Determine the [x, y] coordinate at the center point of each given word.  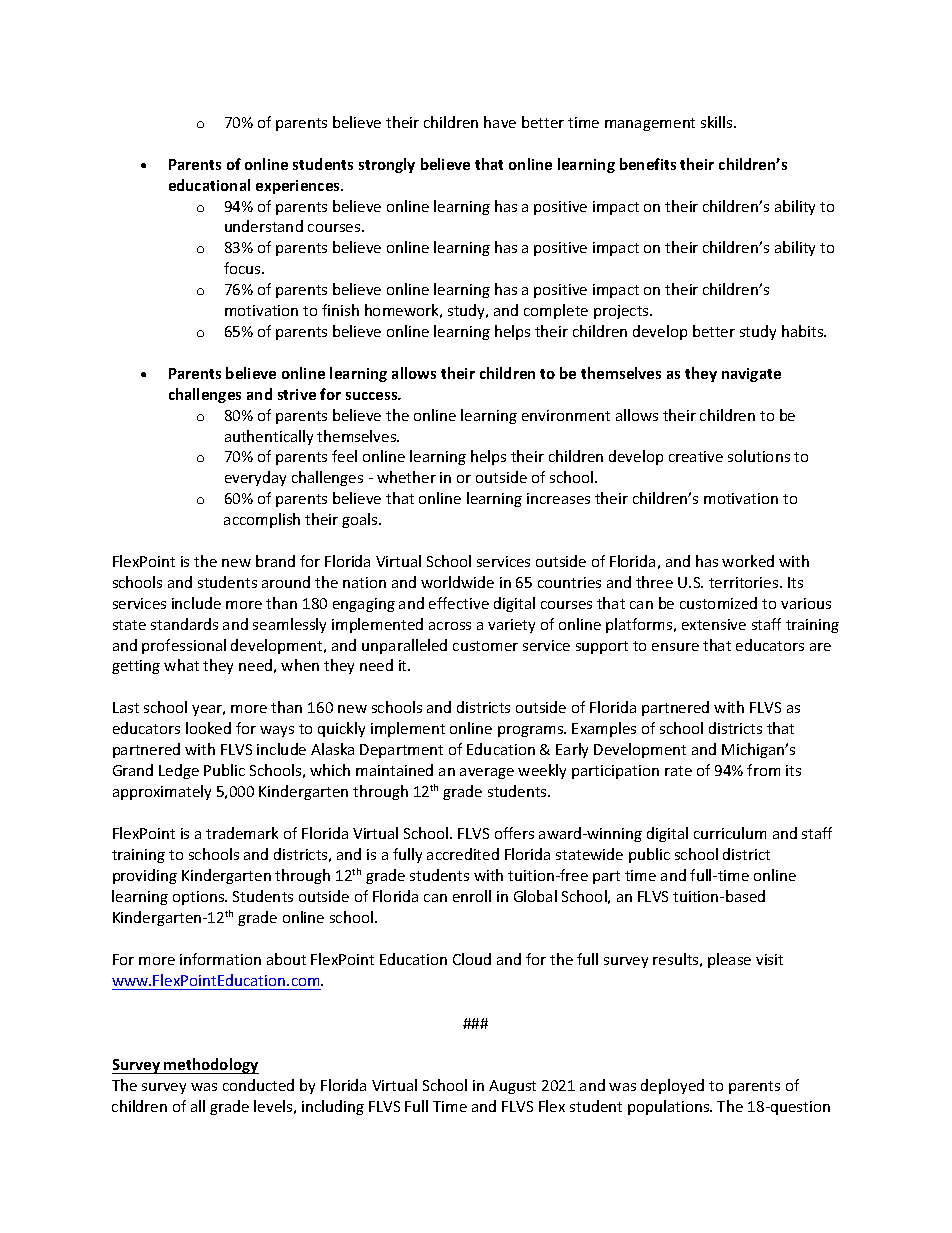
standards [184, 624]
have [500, 122]
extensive [714, 624]
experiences [299, 187]
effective [459, 603]
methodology [211, 1066]
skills [718, 122]
